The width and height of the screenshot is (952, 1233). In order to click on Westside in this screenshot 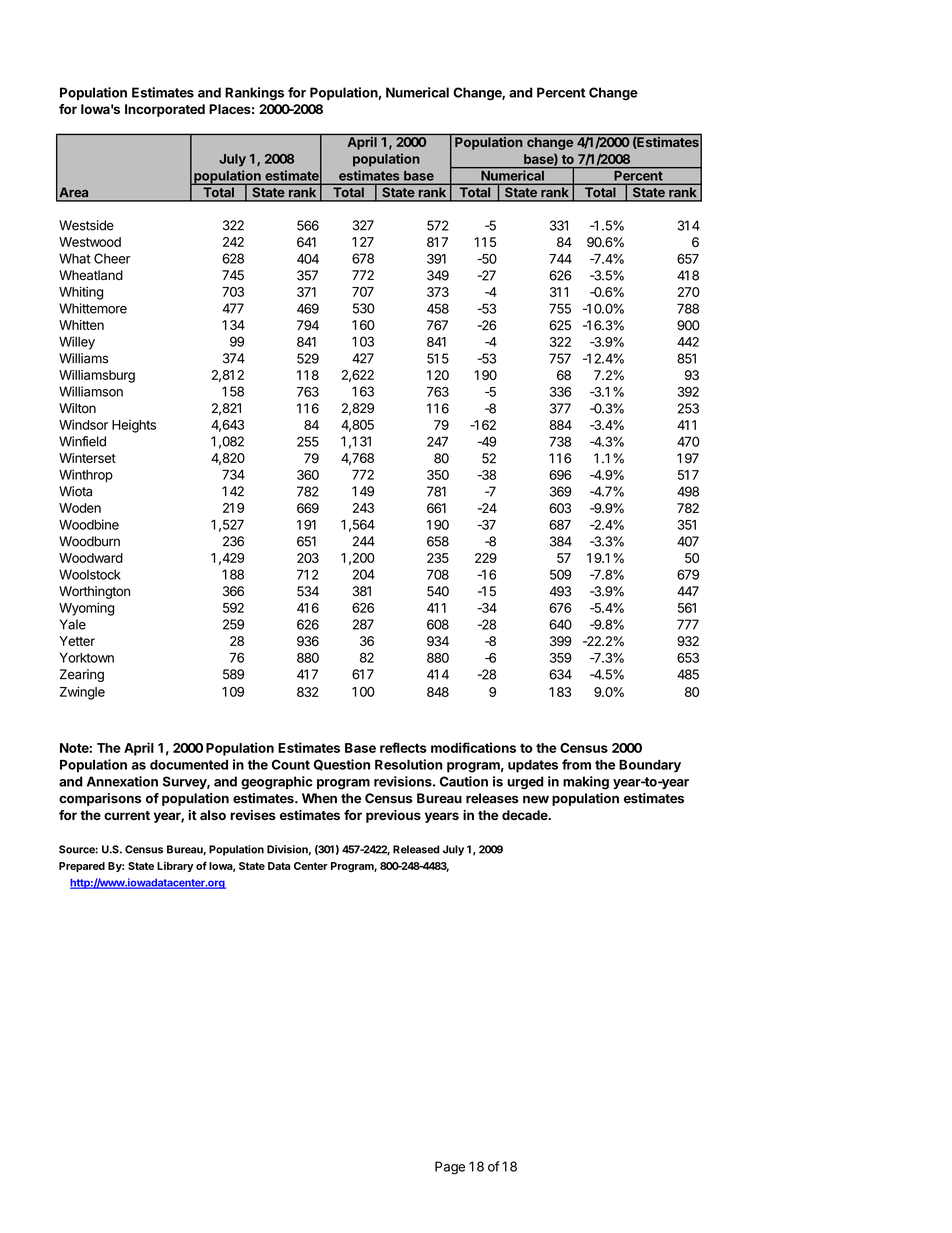, I will do `click(86, 225)`.
